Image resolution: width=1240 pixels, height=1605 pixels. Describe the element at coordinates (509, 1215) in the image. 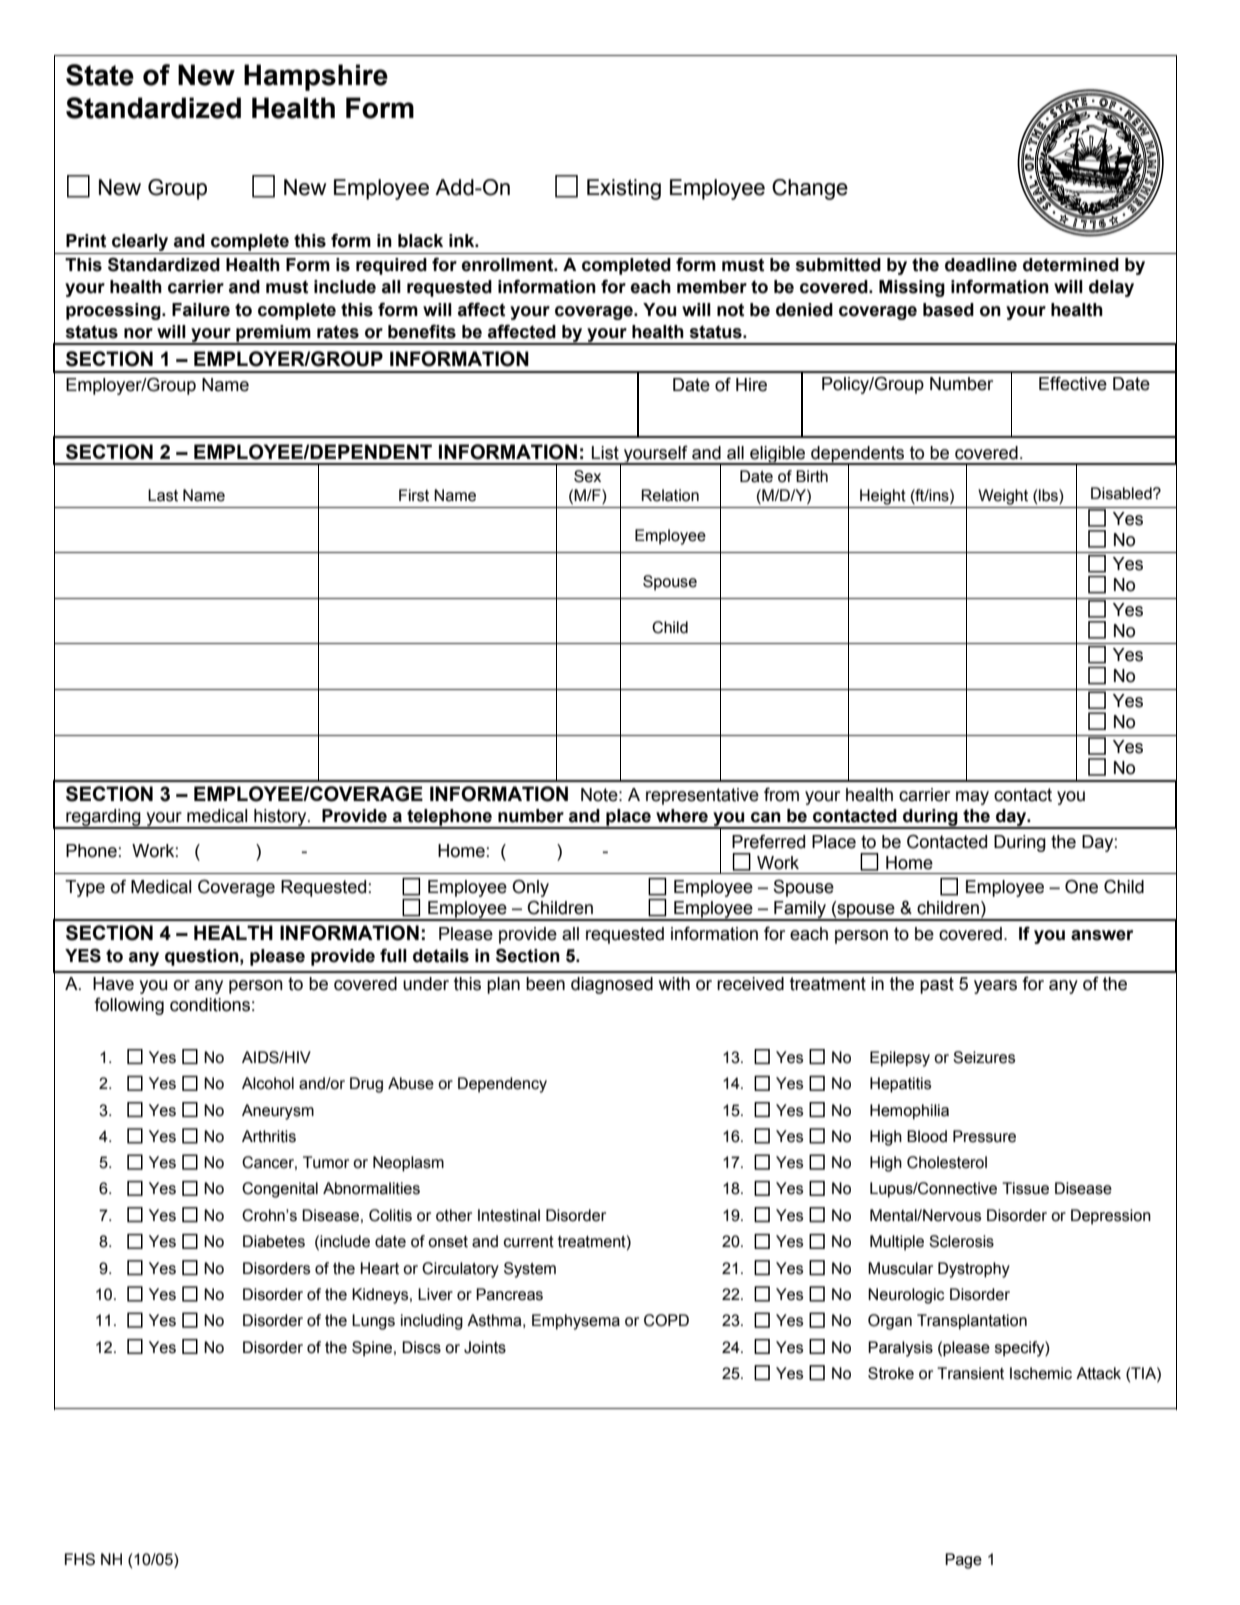

I see `Intestinal` at that location.
